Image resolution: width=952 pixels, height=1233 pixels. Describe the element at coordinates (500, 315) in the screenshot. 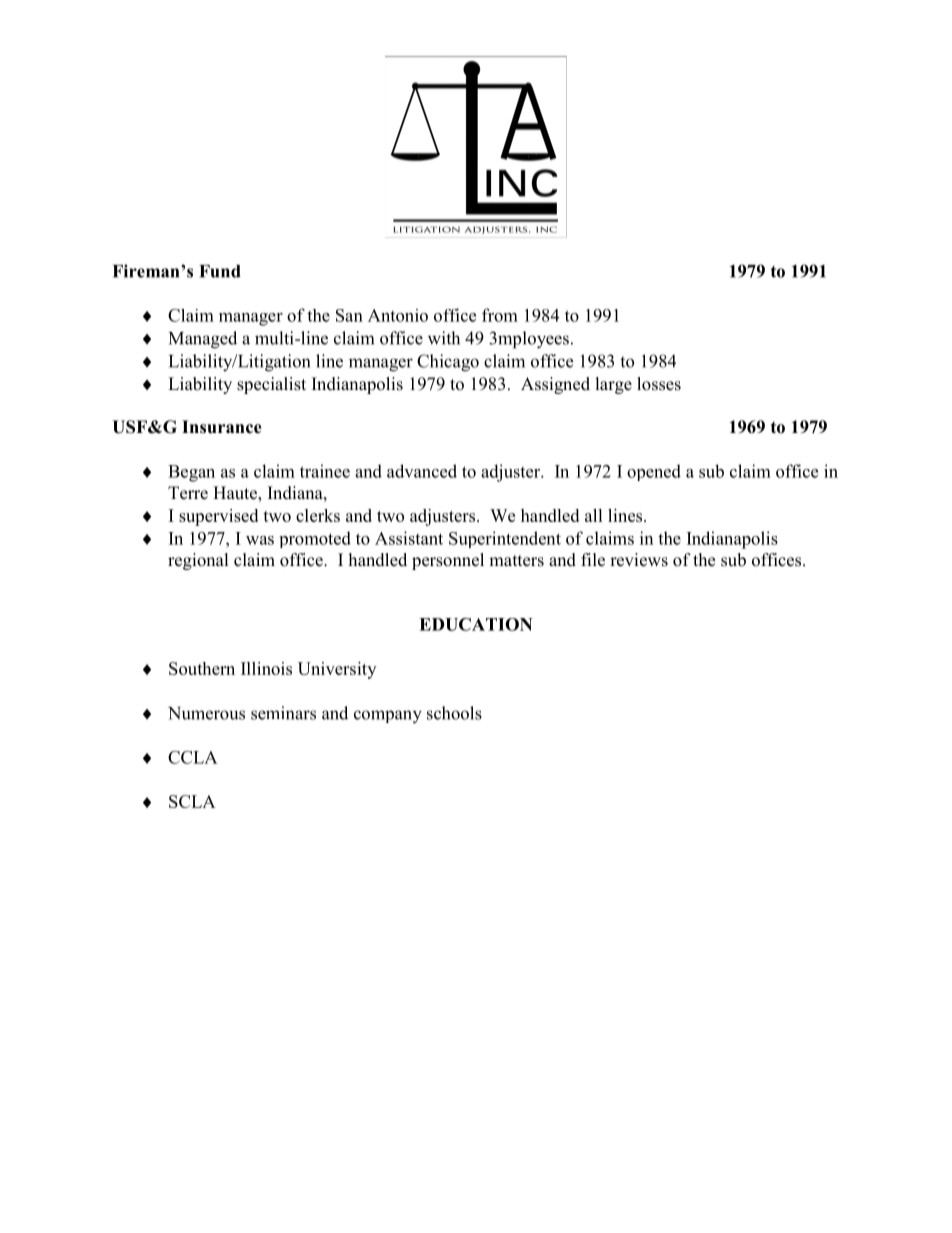

I see `from` at that location.
